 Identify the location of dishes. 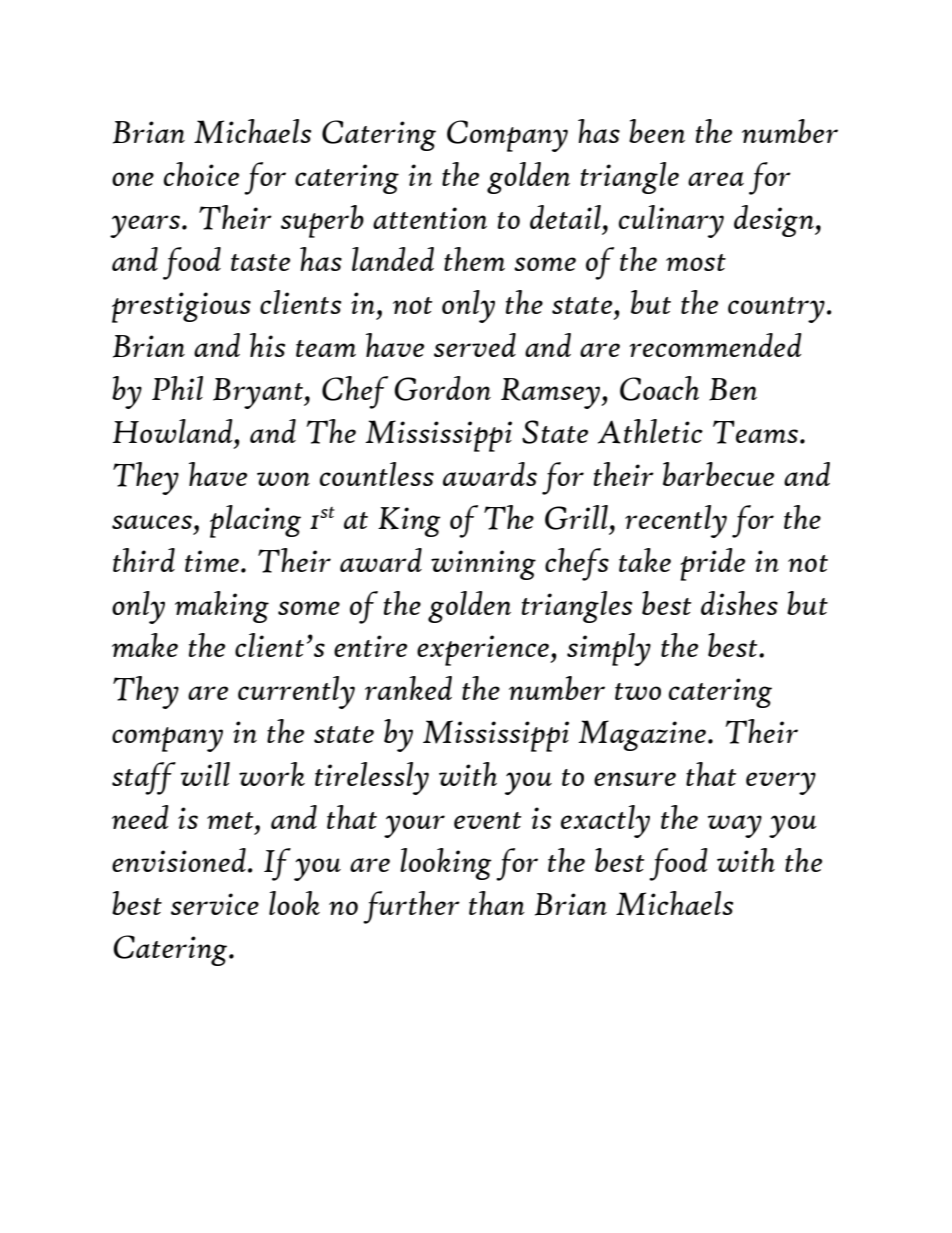
(739, 603).
